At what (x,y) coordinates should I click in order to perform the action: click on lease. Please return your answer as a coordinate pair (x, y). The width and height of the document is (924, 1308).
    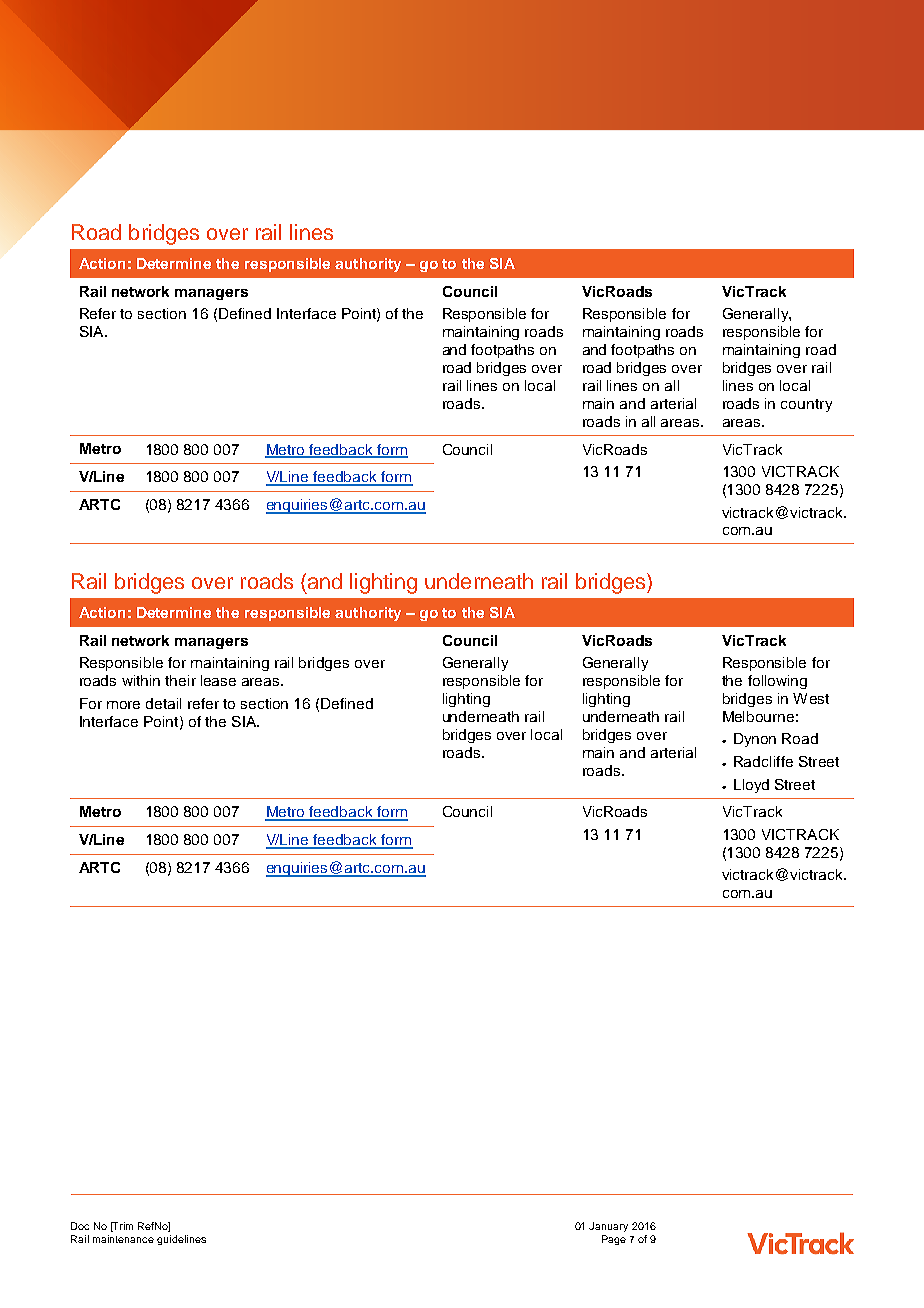
    Looking at the image, I should click on (218, 680).
